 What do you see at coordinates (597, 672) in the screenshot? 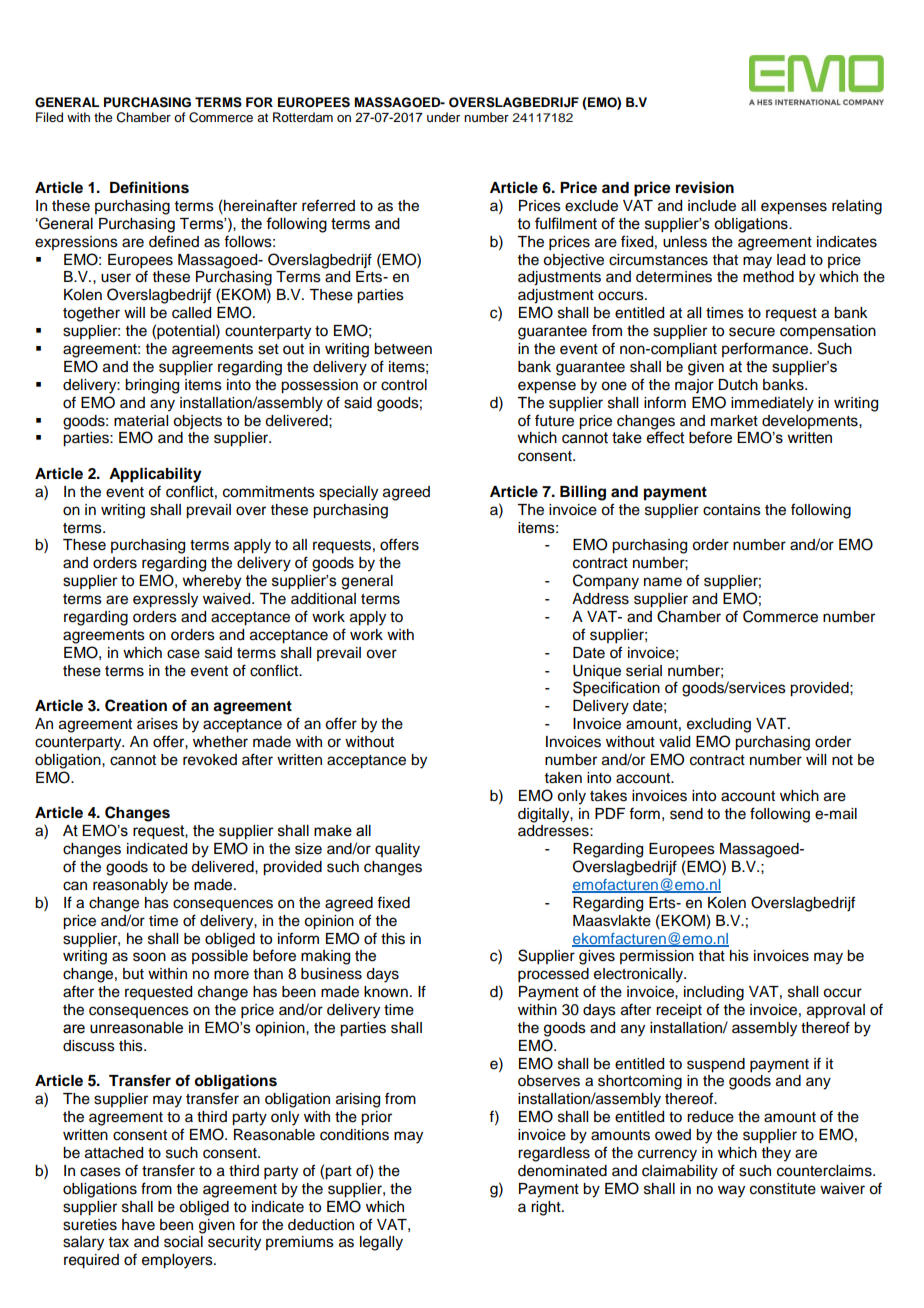
I see `Unique` at bounding box center [597, 672].
